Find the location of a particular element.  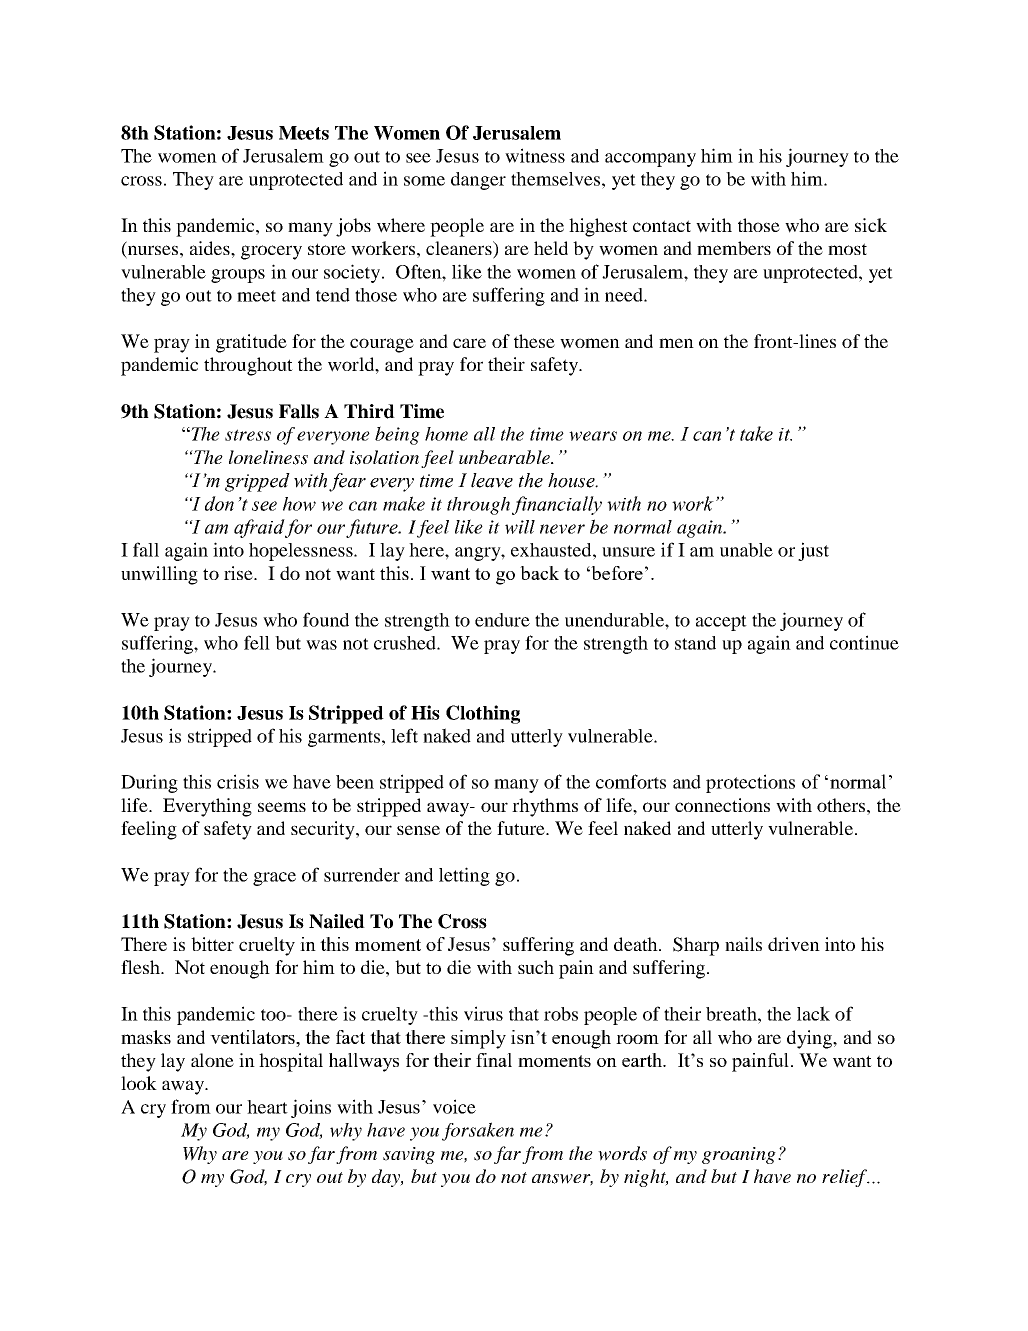

unbearable is located at coordinates (505, 457).
